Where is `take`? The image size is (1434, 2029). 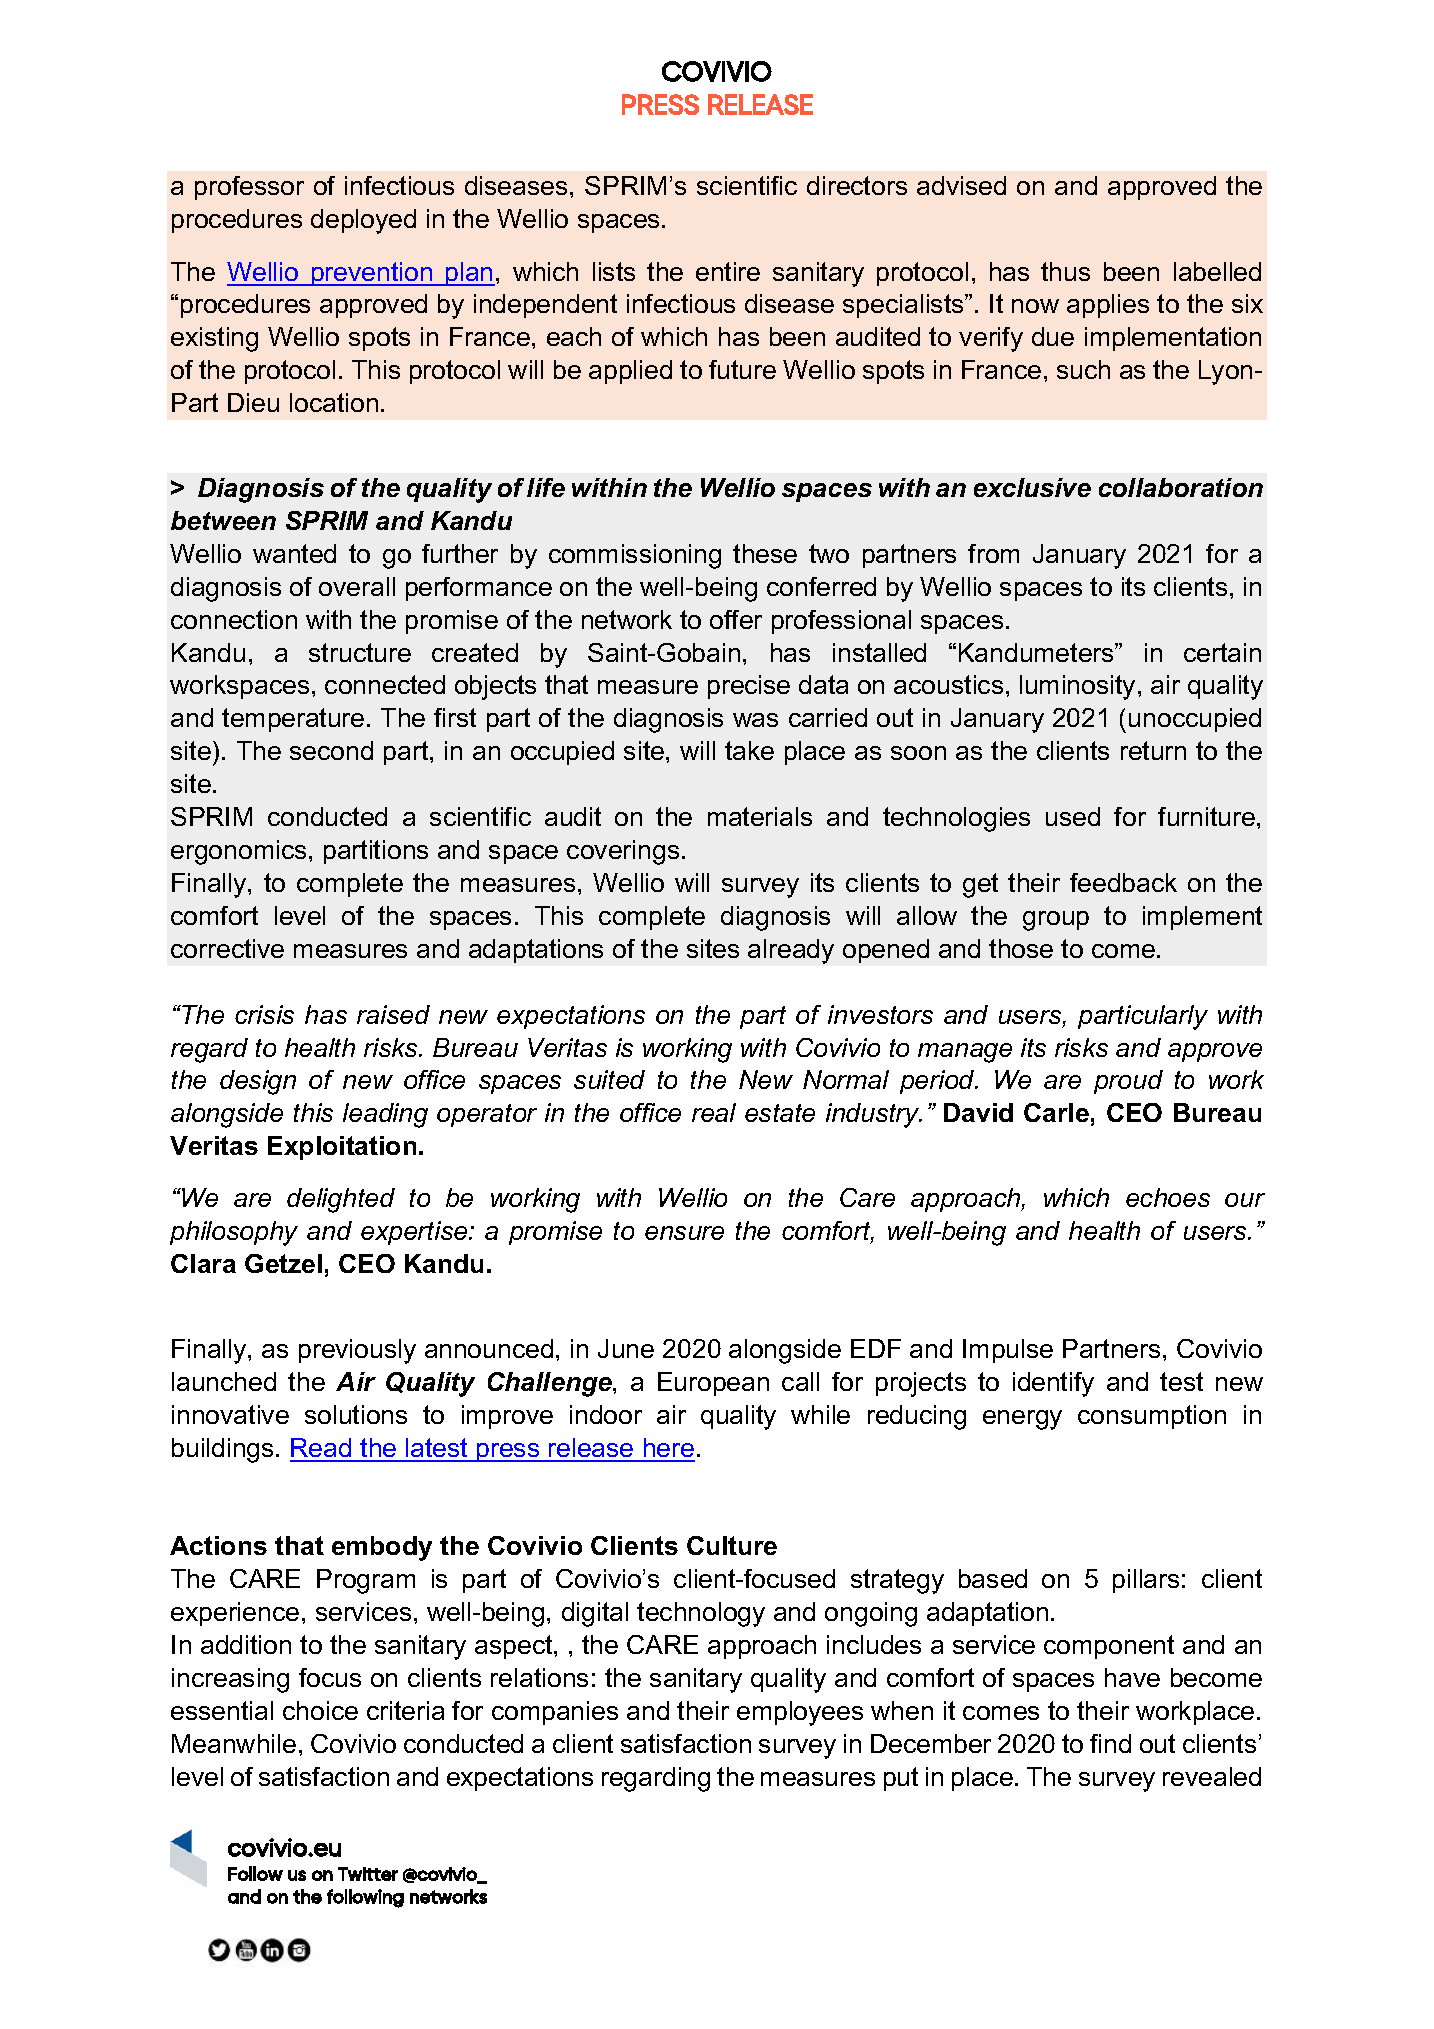
take is located at coordinates (749, 750).
